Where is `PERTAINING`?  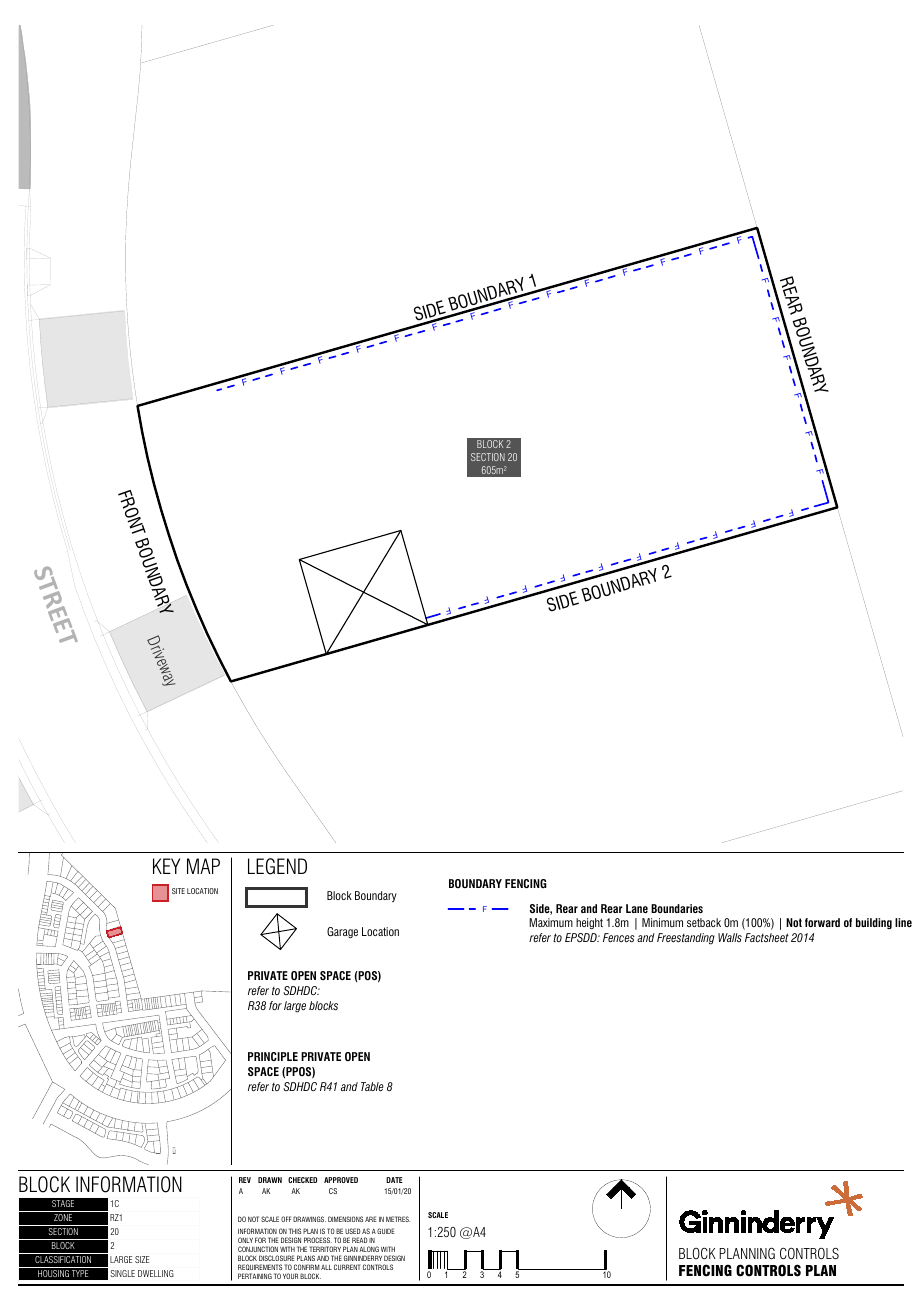 PERTAINING is located at coordinates (255, 1276).
